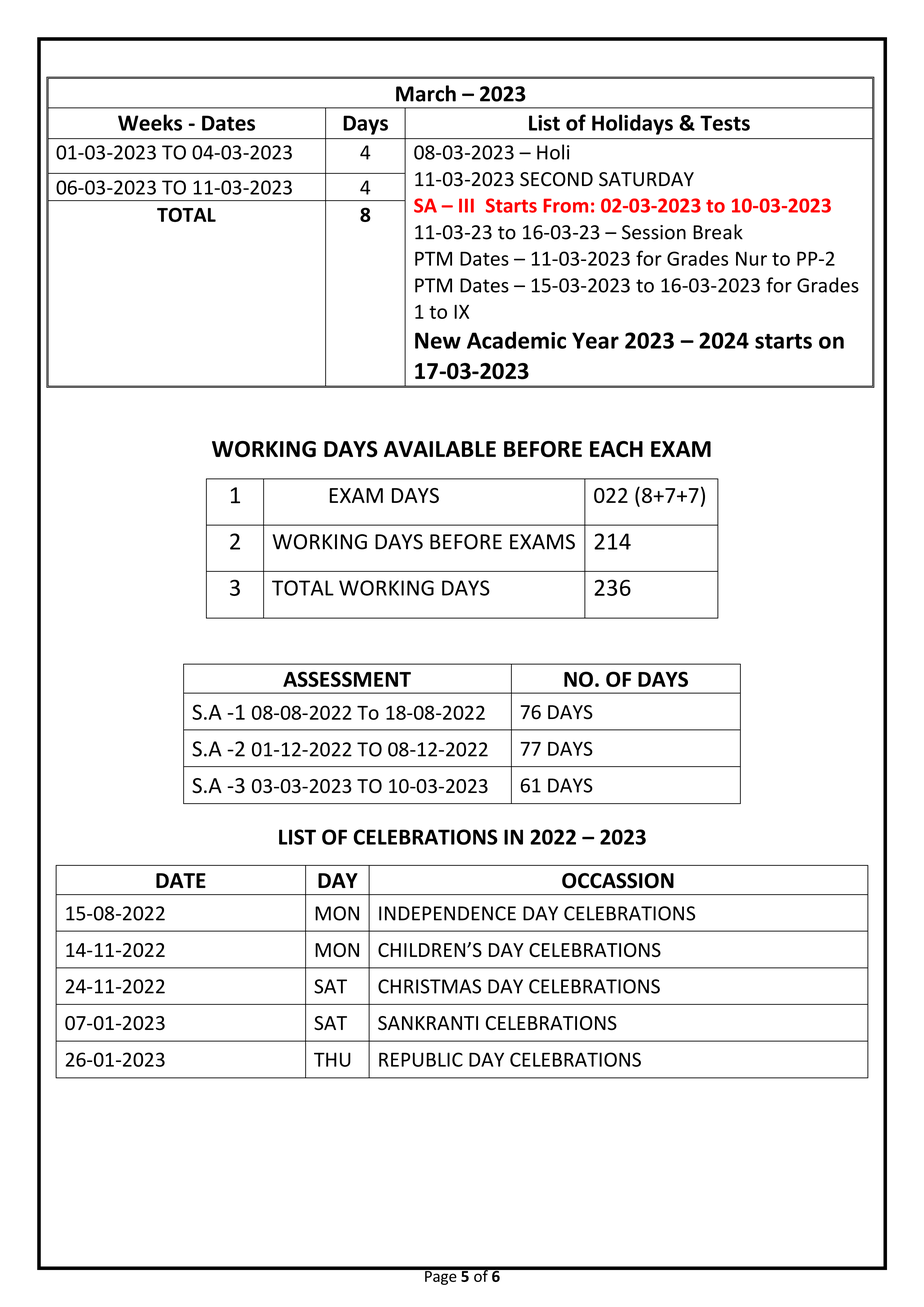 The image size is (924, 1307). Describe the element at coordinates (426, 93) in the screenshot. I see `March` at that location.
